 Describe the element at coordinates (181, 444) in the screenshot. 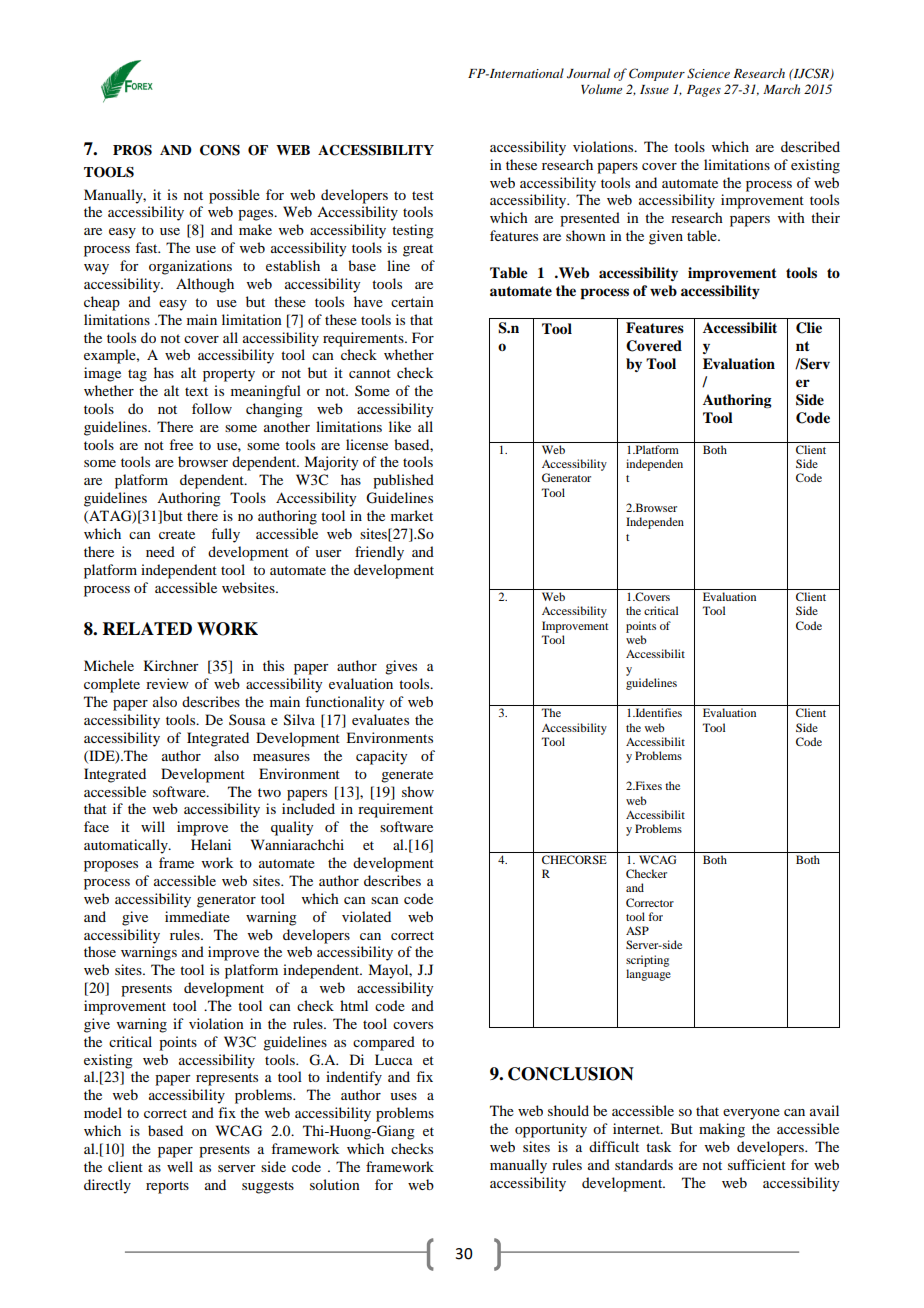

I see `free` at that location.
